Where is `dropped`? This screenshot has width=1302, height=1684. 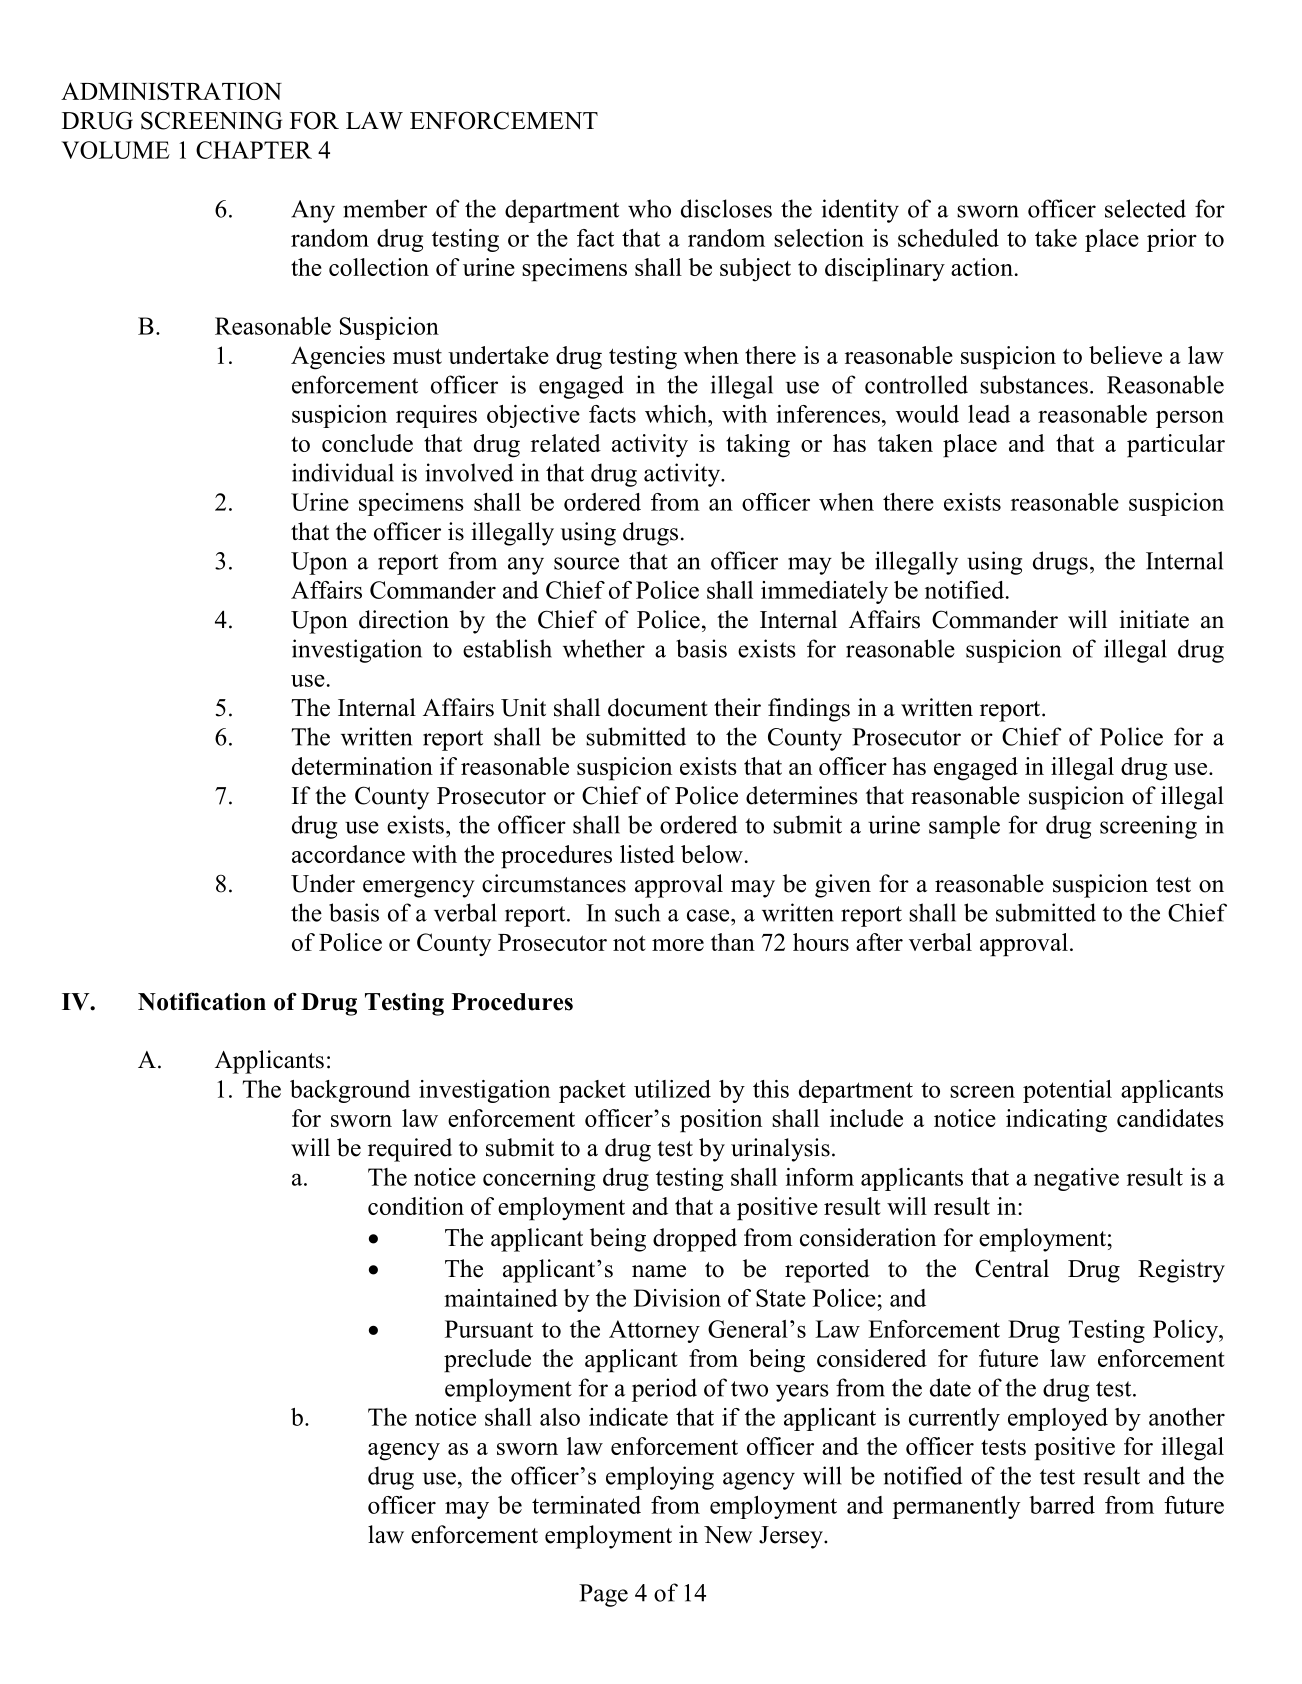
dropped is located at coordinates (695, 1240).
